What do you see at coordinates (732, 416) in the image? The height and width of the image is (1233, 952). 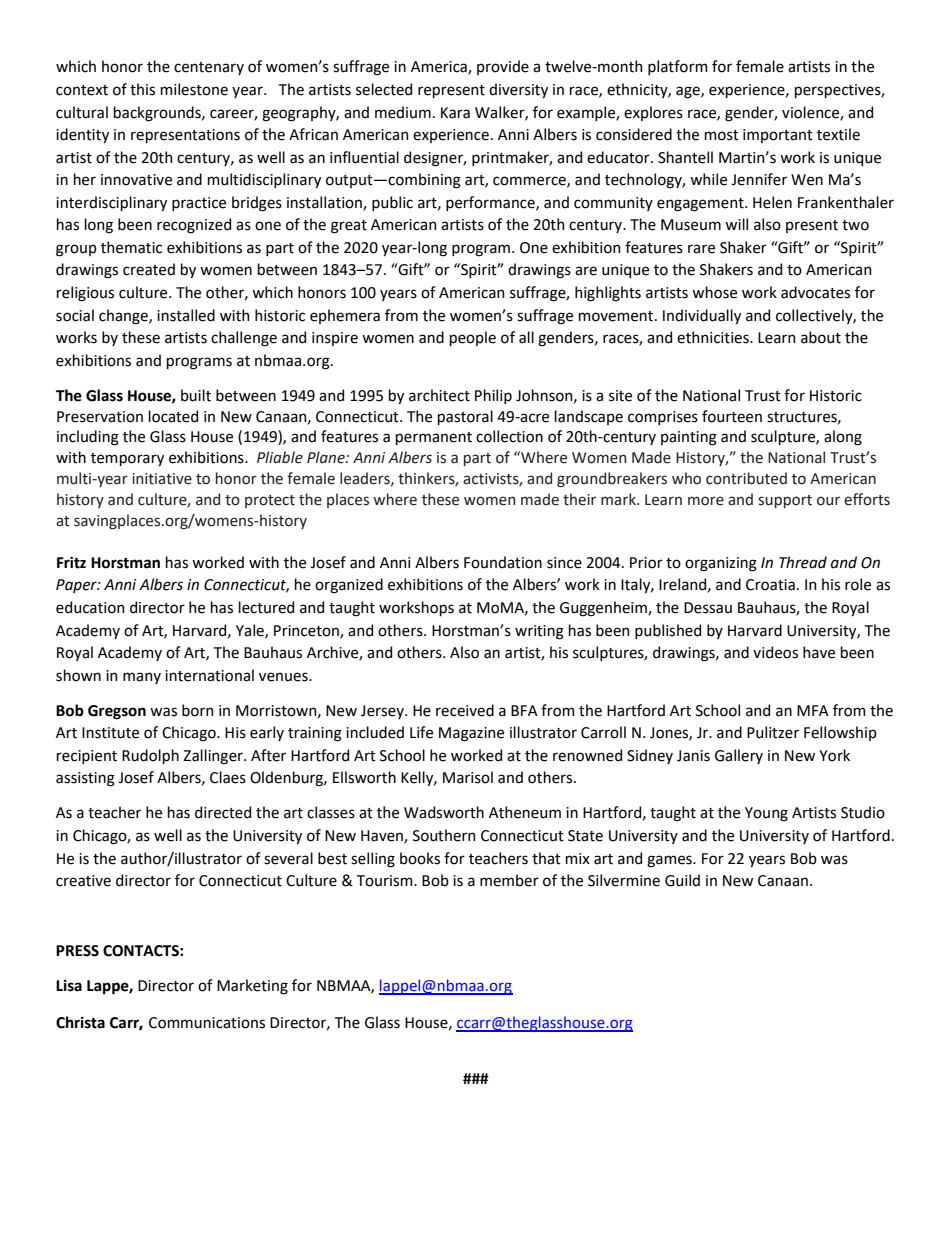 I see `fourteen` at bounding box center [732, 416].
